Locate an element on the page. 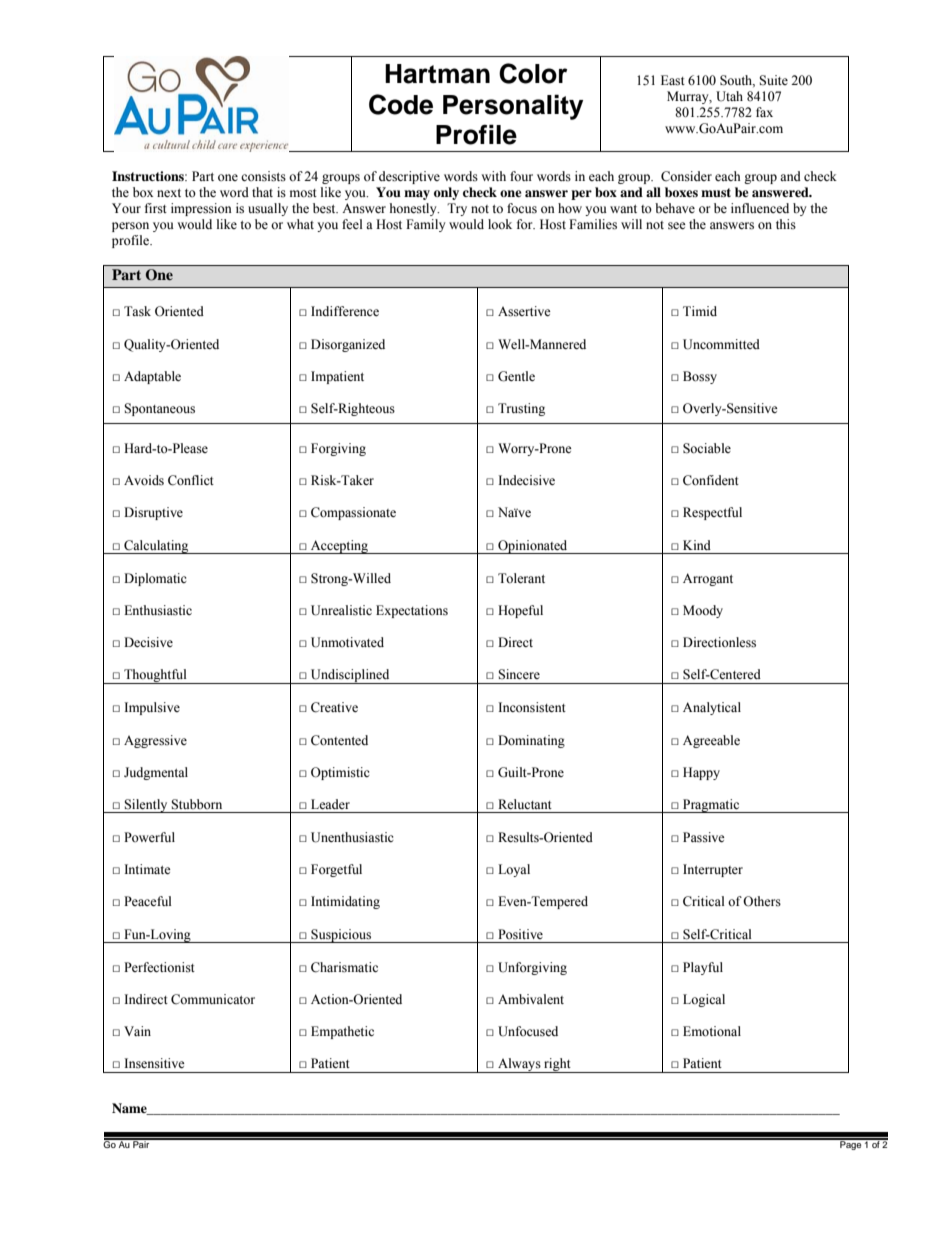  Diplomatic is located at coordinates (155, 579).
